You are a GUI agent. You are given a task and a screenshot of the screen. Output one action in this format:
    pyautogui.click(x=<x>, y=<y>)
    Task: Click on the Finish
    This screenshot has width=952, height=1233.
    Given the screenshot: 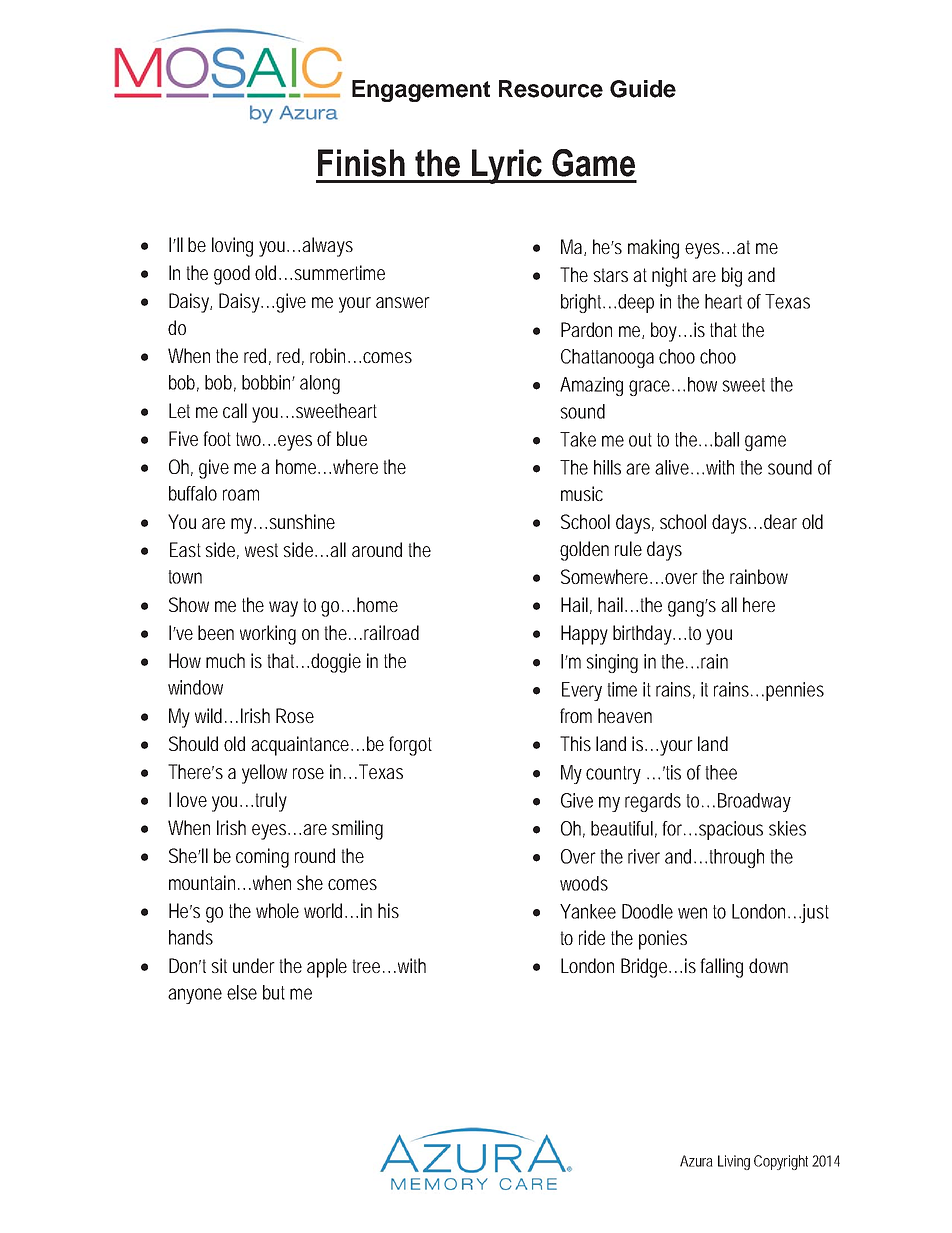 What is the action you would take?
    pyautogui.click(x=361, y=163)
